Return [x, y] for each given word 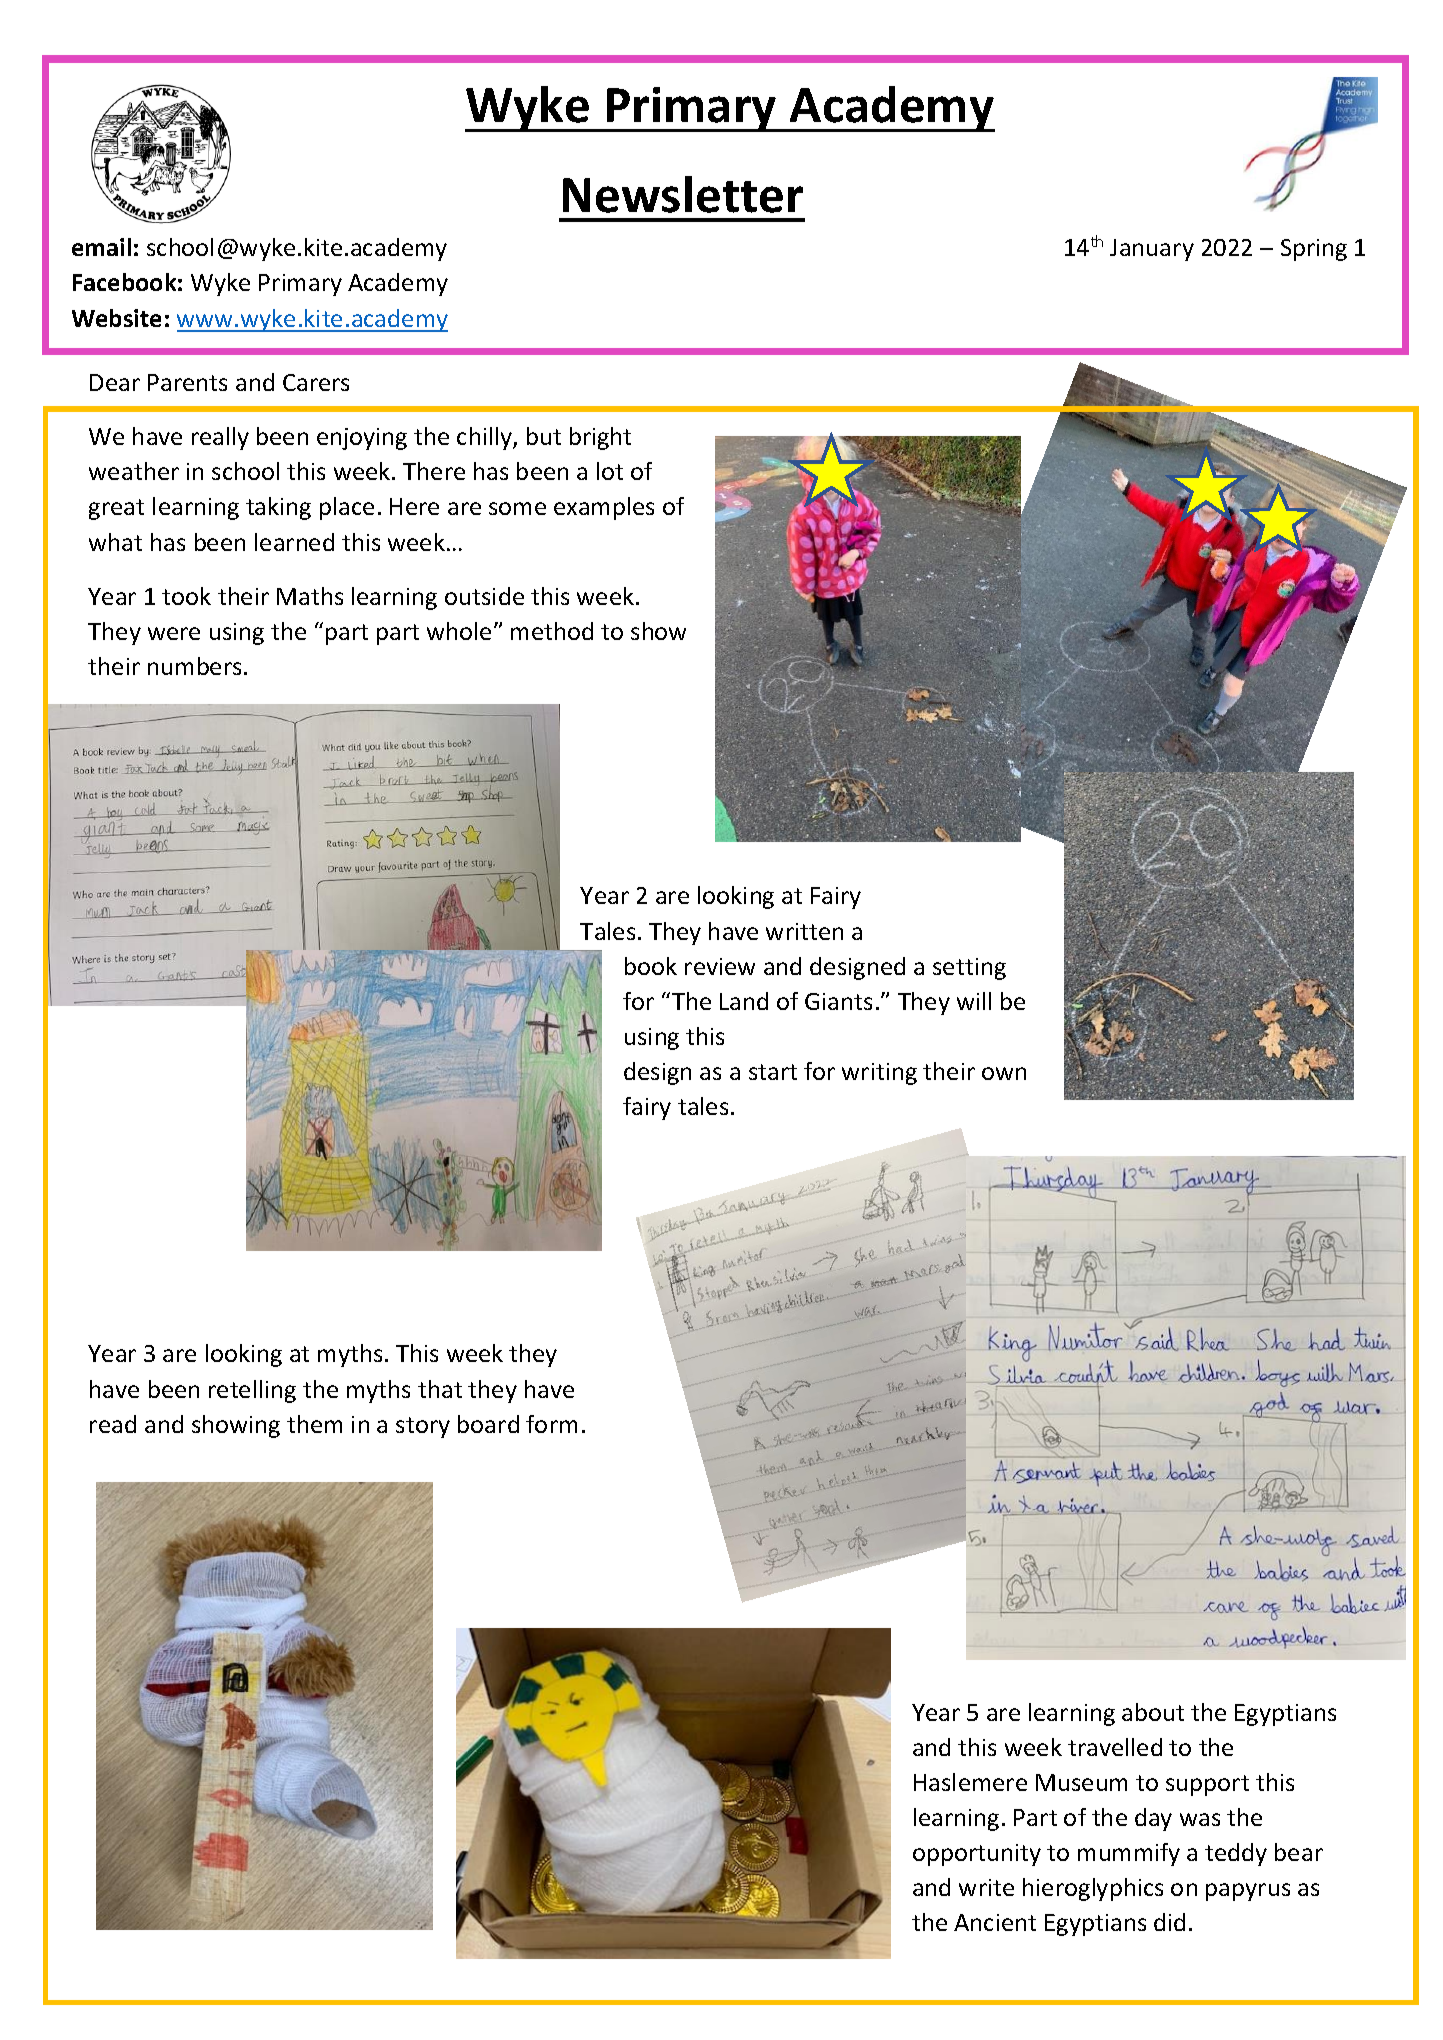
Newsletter [683, 194]
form [551, 1424]
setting [969, 969]
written [804, 931]
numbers [194, 666]
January [1152, 250]
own [1004, 1073]
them [314, 1424]
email [101, 247]
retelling [252, 1391]
